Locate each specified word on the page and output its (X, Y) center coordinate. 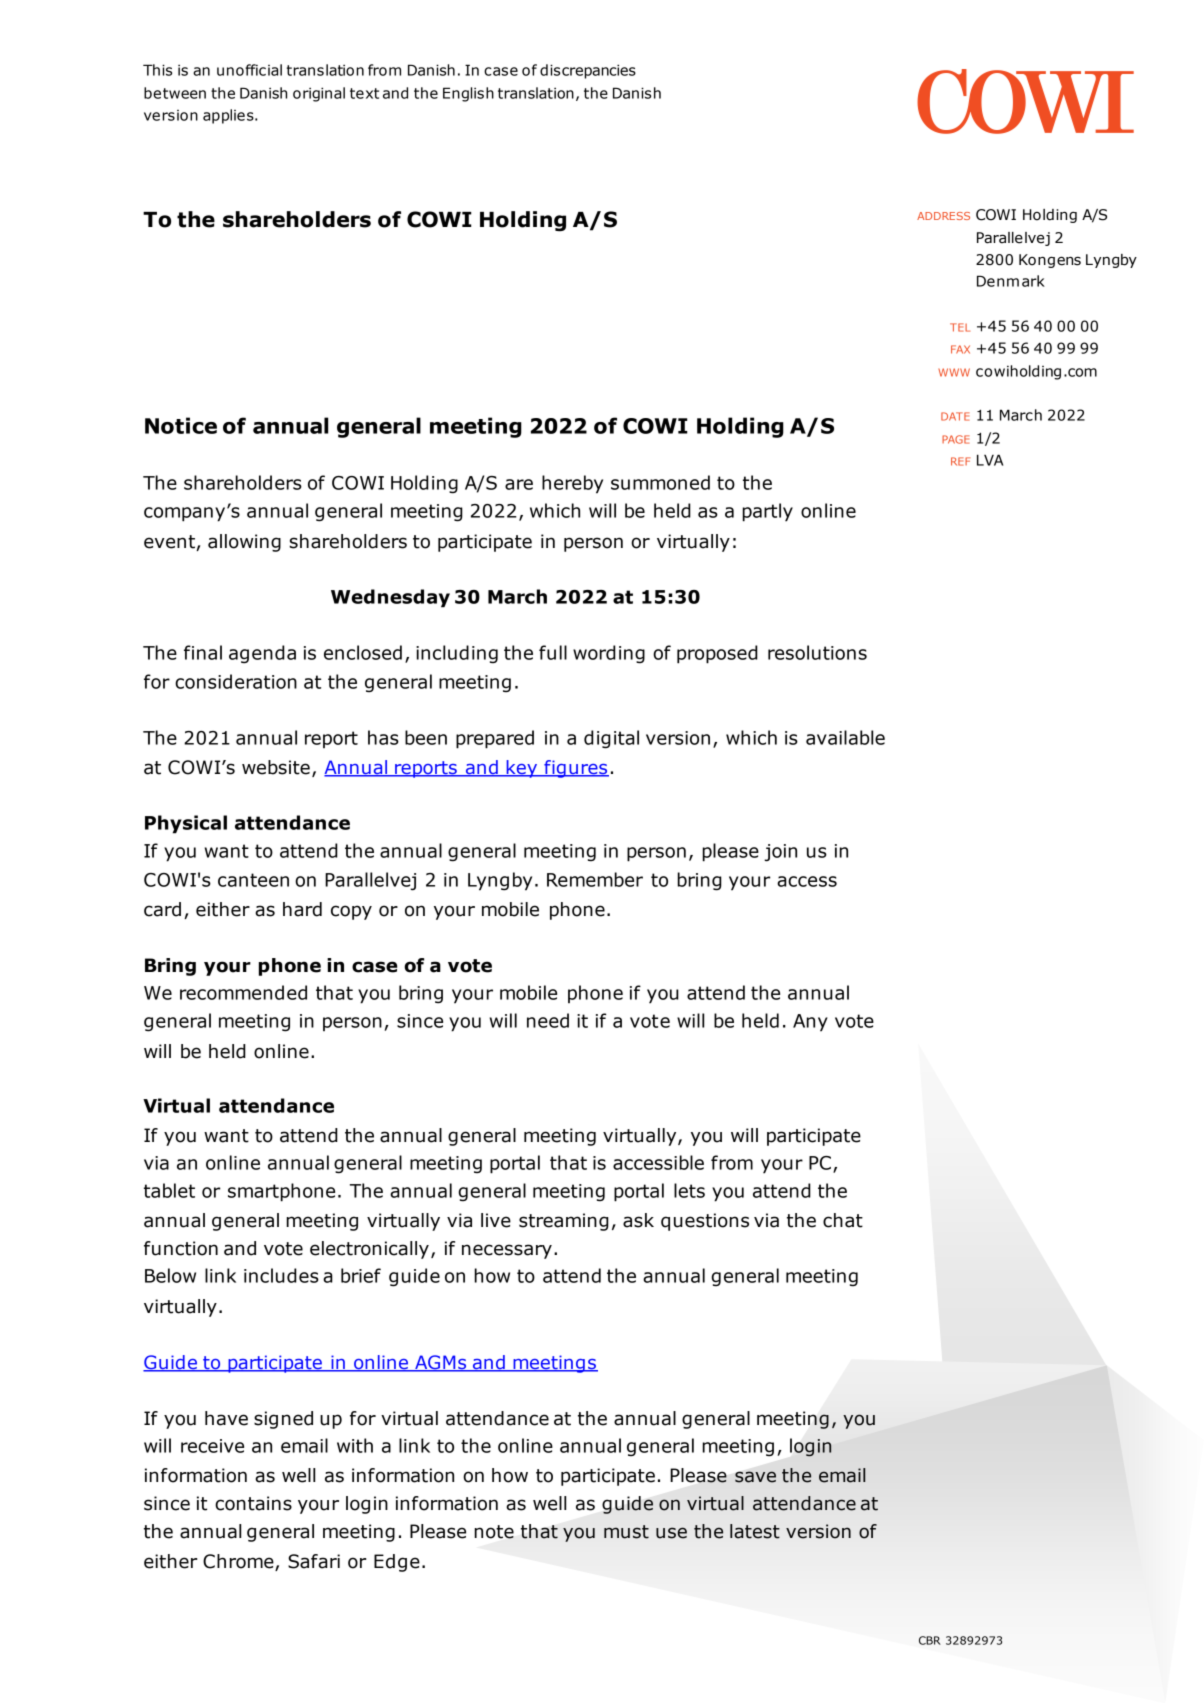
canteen (253, 880)
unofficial (249, 70)
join (780, 853)
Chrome (239, 1562)
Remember (595, 879)
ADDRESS (943, 216)
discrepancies (588, 71)
